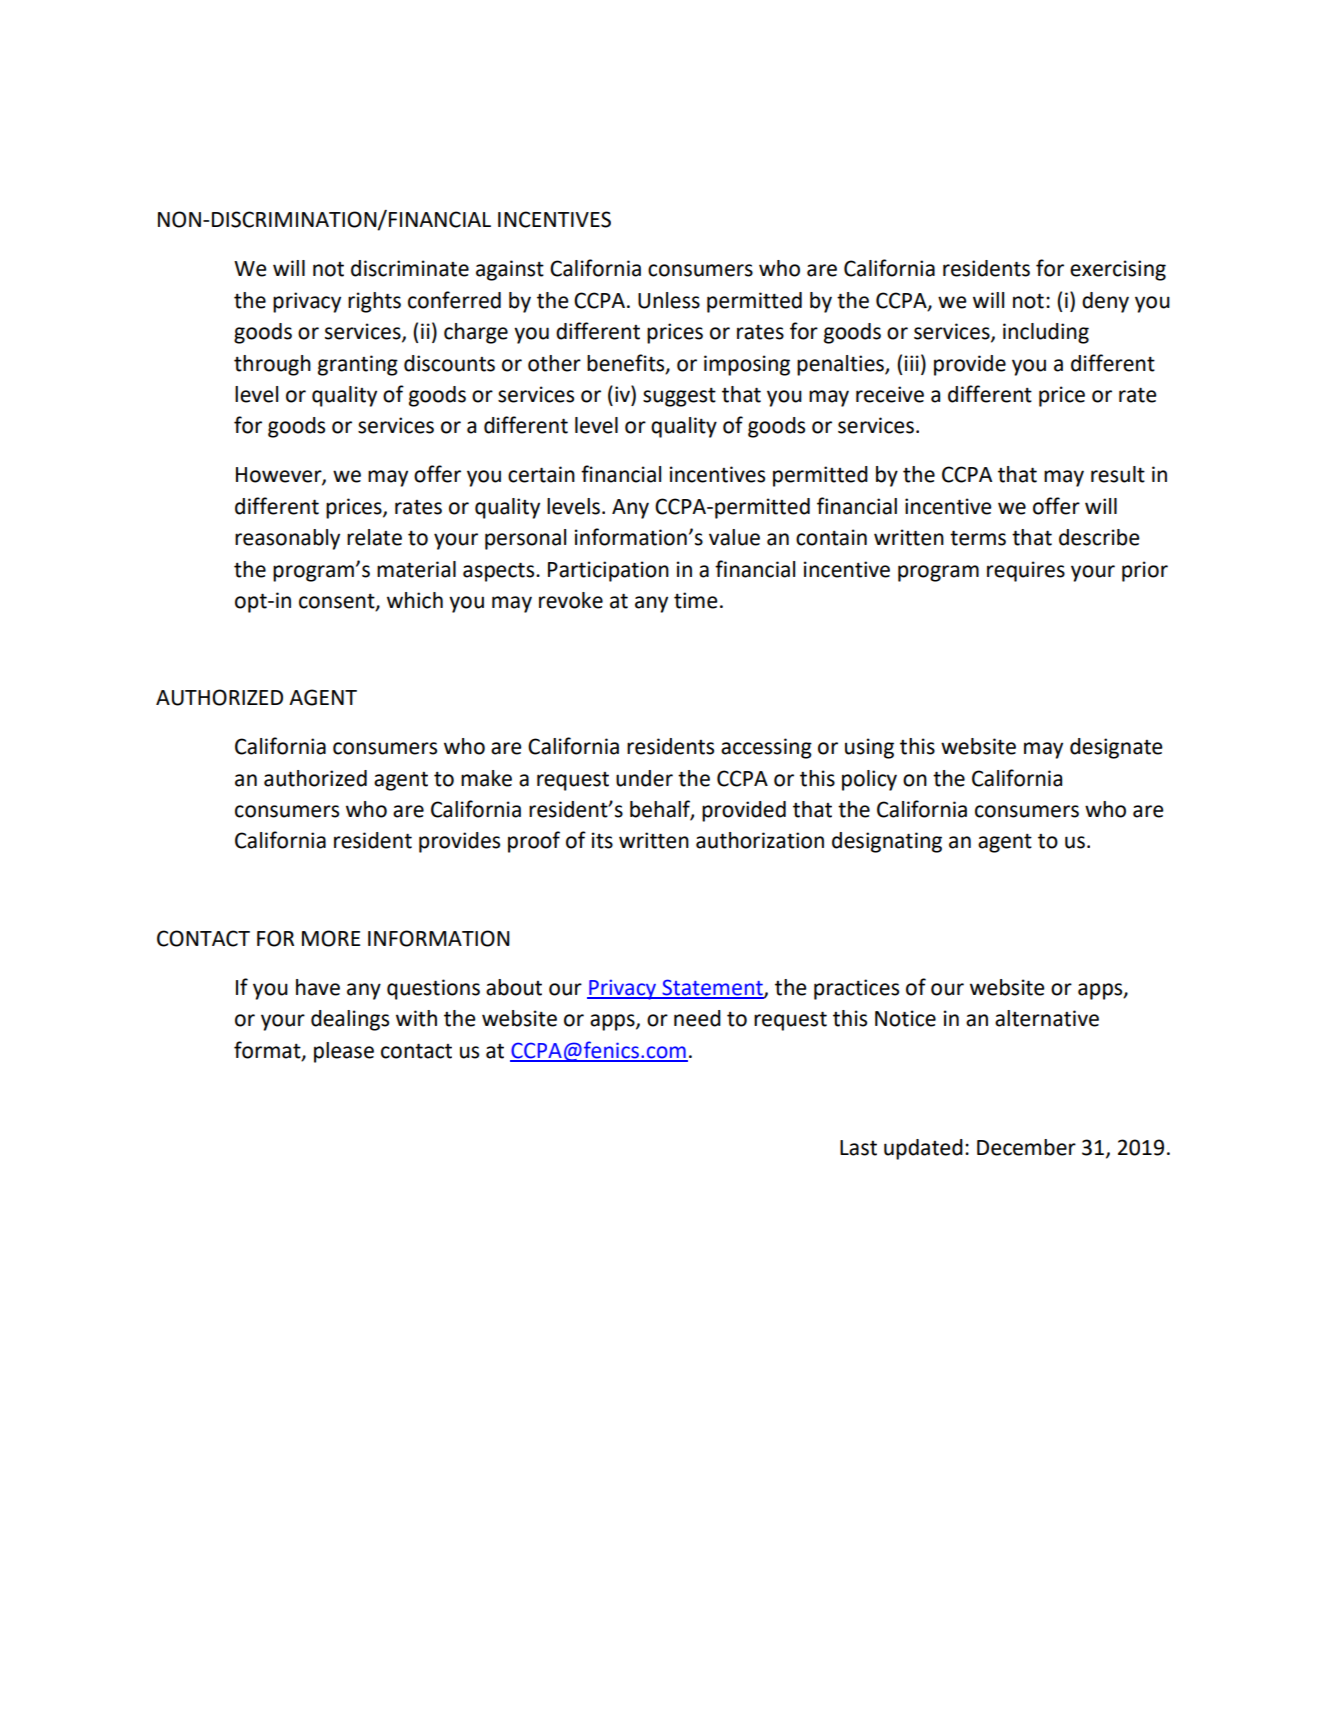 This screenshot has height=1717, width=1327. I want to click on please, so click(344, 1052).
